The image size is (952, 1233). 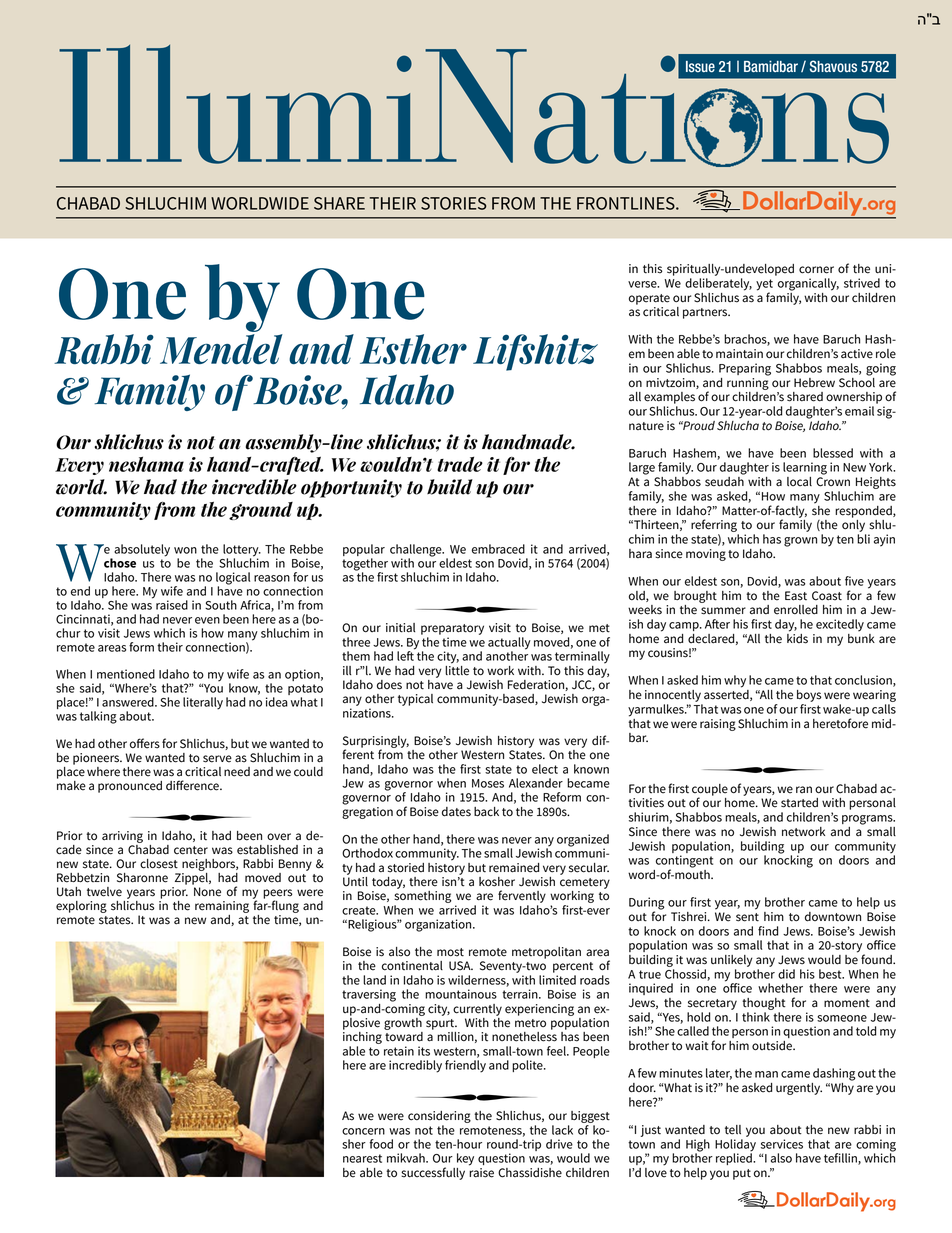 What do you see at coordinates (488, 783) in the screenshot?
I see `Moses` at bounding box center [488, 783].
